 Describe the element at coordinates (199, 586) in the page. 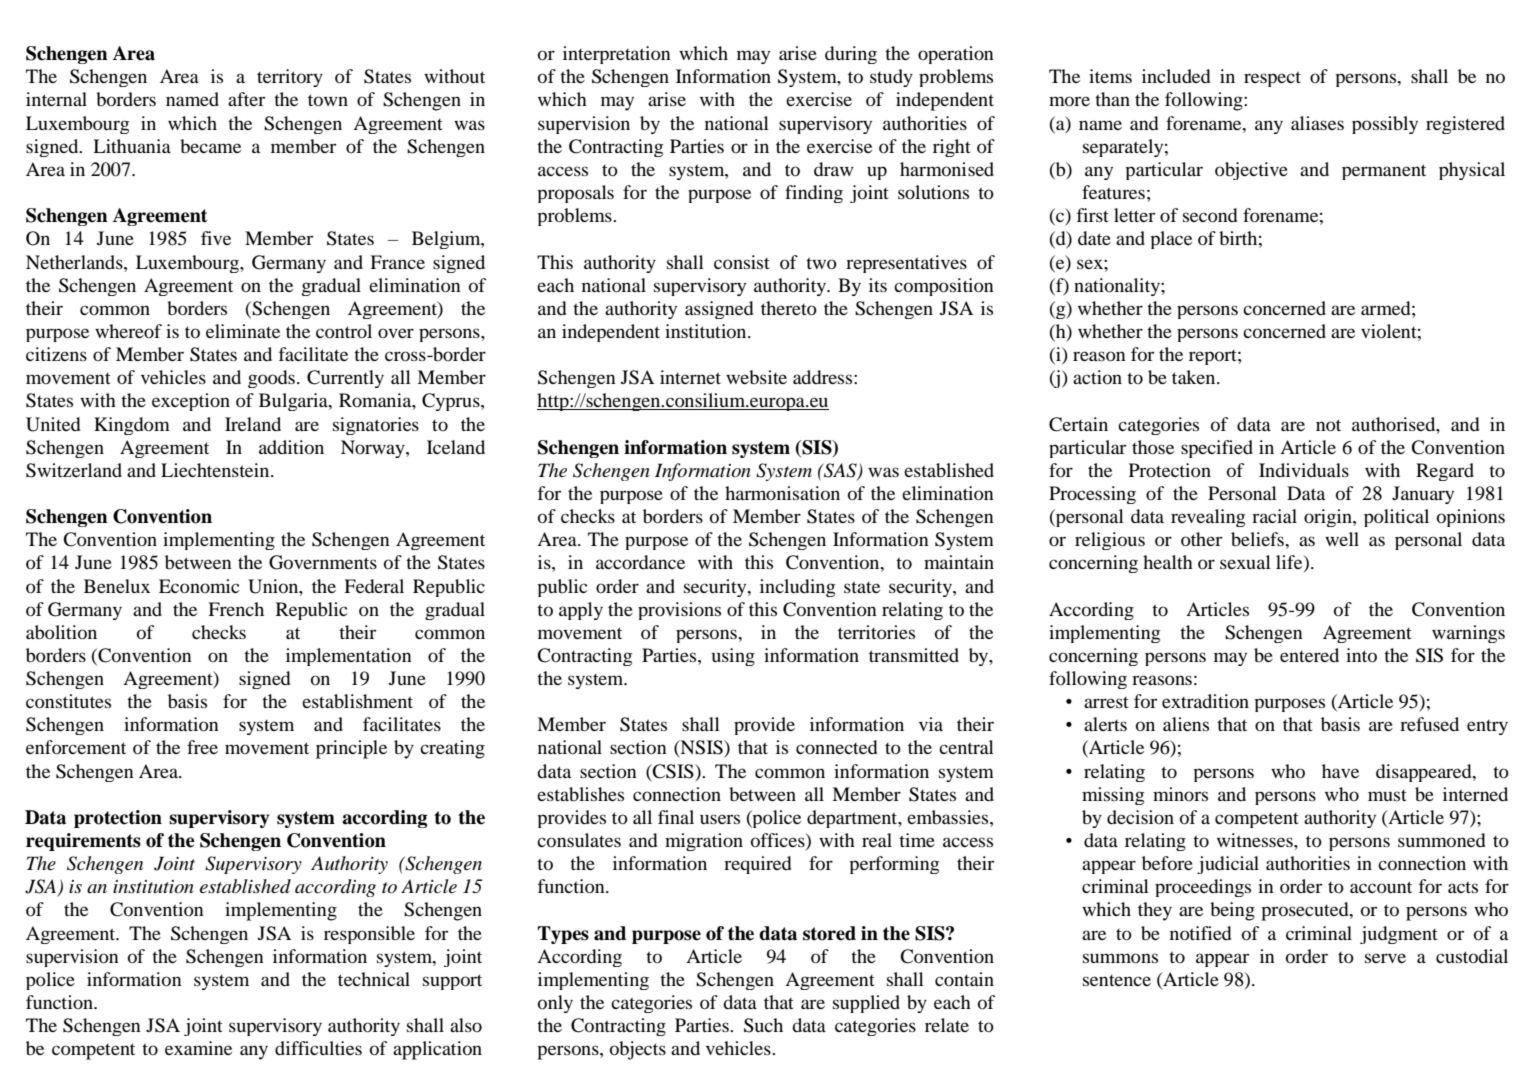

I see `Economic` at that location.
